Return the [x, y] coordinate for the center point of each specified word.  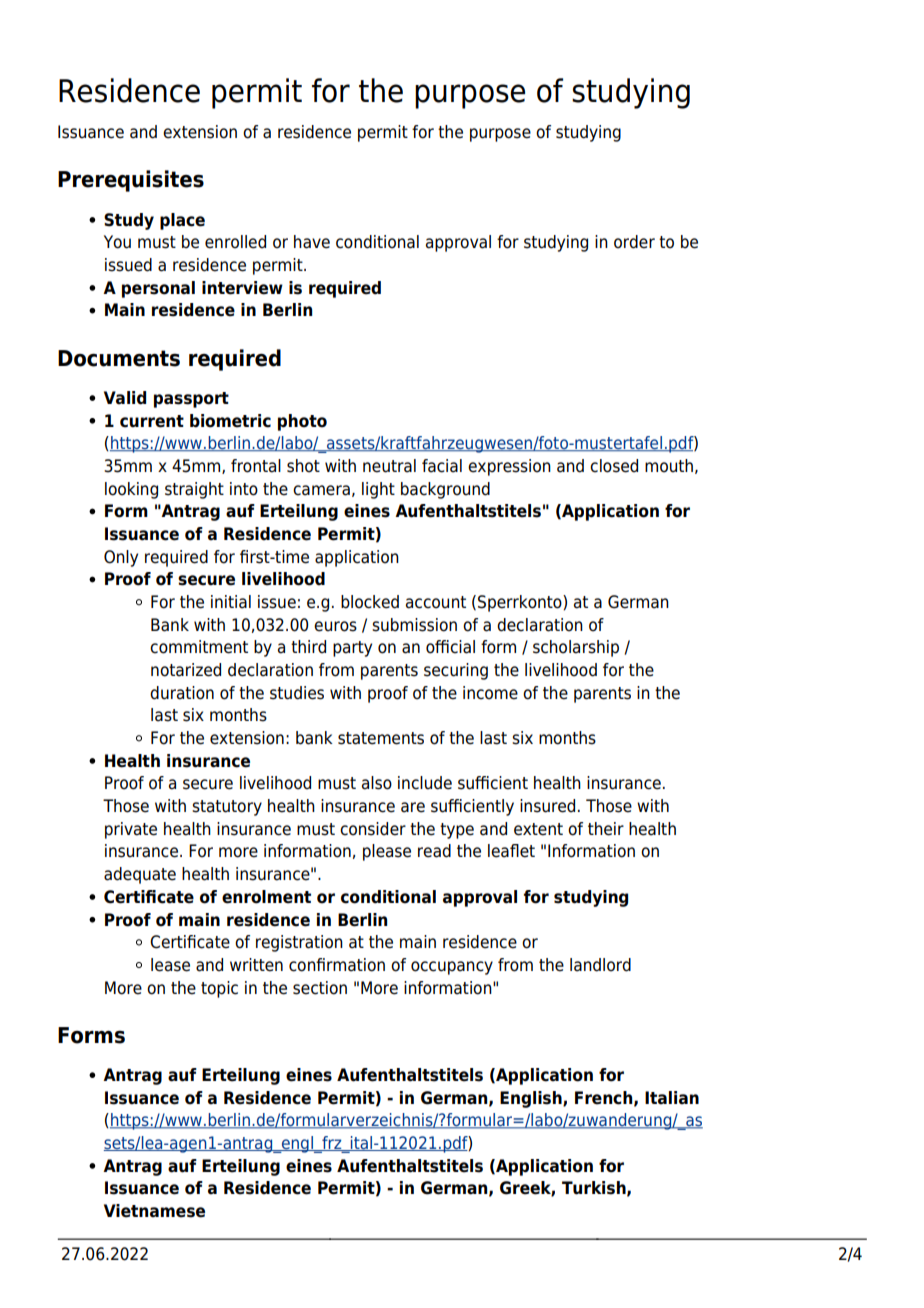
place [182, 221]
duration [182, 693]
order [634, 242]
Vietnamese [154, 1211]
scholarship [576, 648]
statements [381, 738]
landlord [600, 965]
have [312, 242]
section [320, 988]
